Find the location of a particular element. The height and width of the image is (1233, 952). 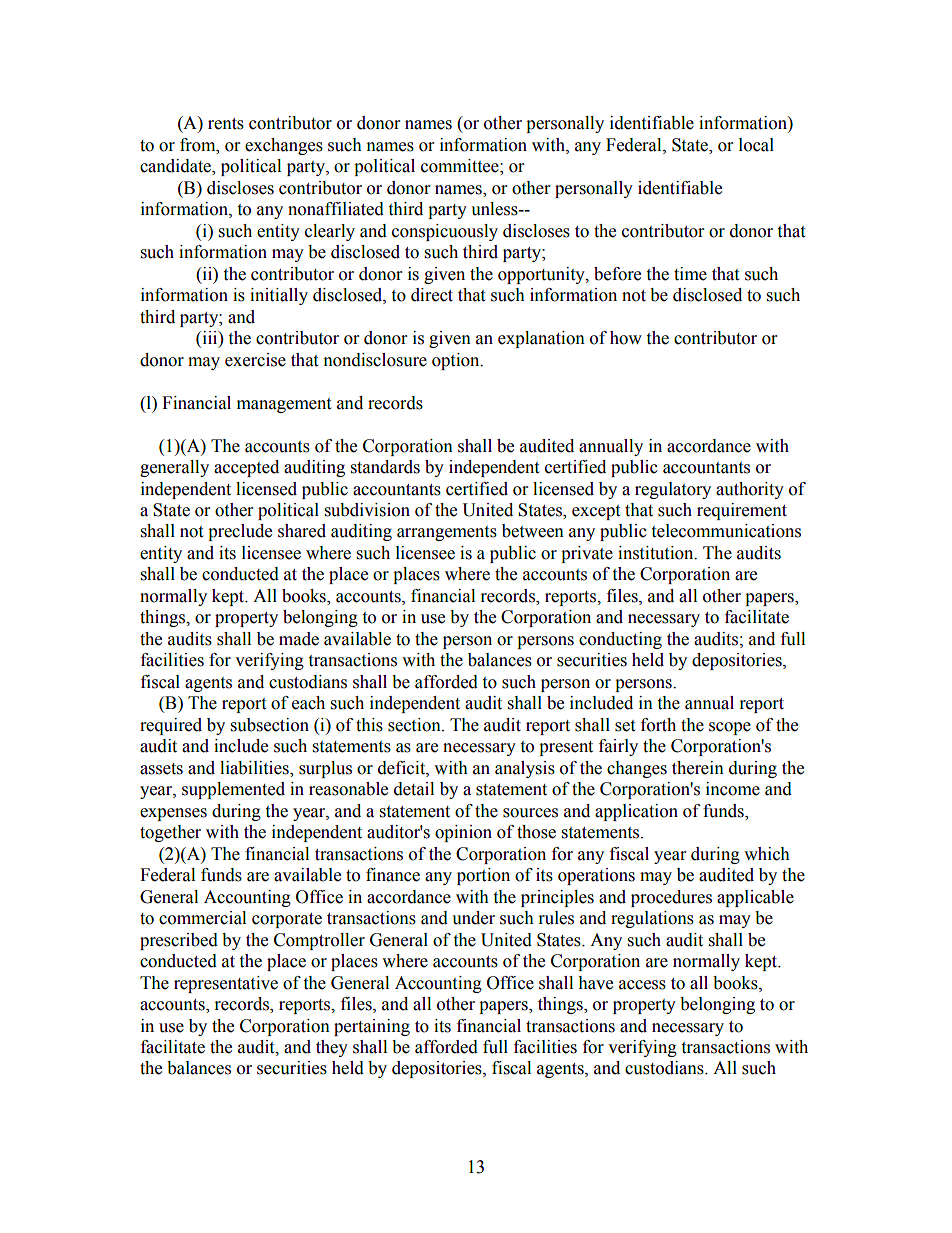

conspicuously is located at coordinates (445, 232).
